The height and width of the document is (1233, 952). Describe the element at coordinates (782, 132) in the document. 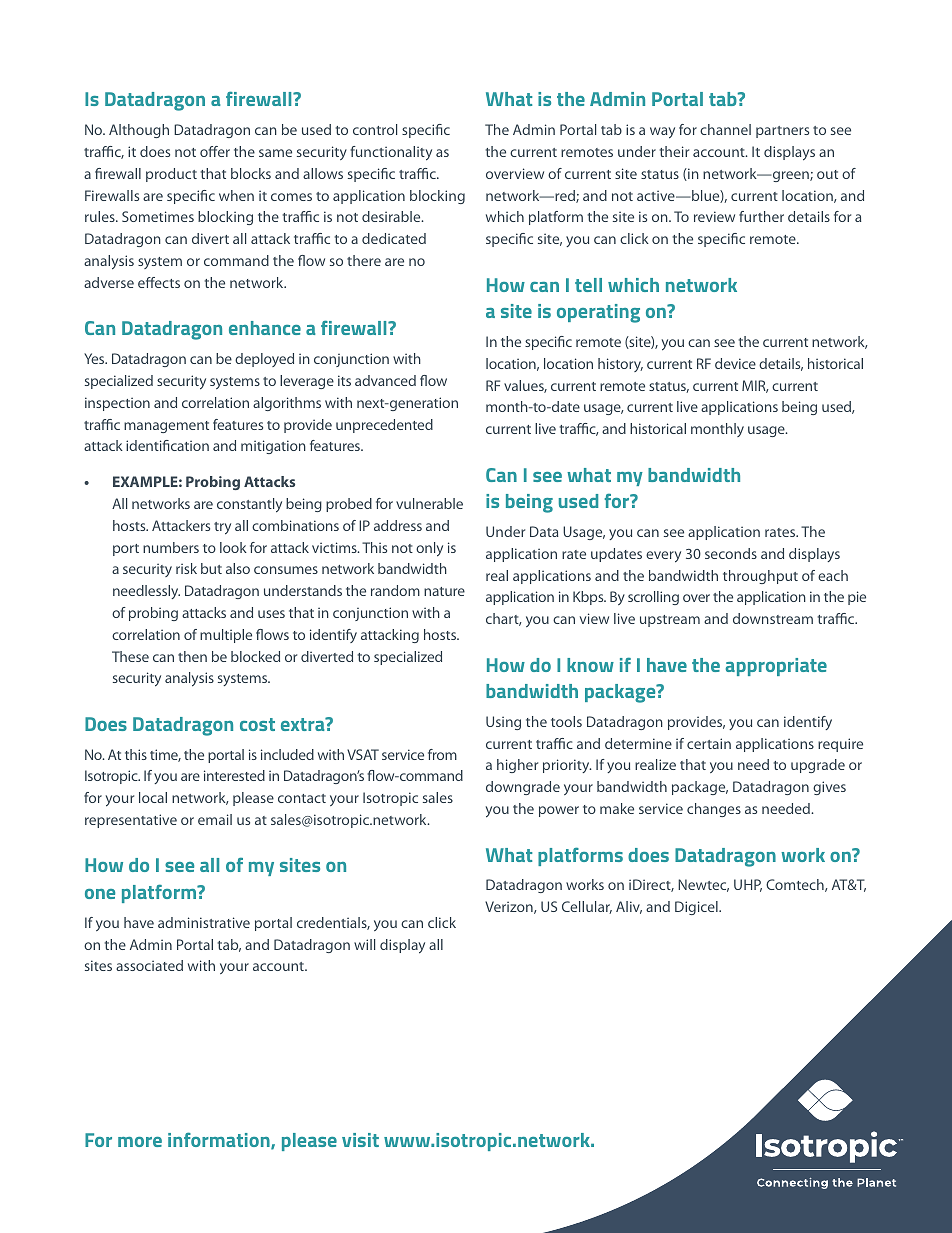

I see `partners` at that location.
